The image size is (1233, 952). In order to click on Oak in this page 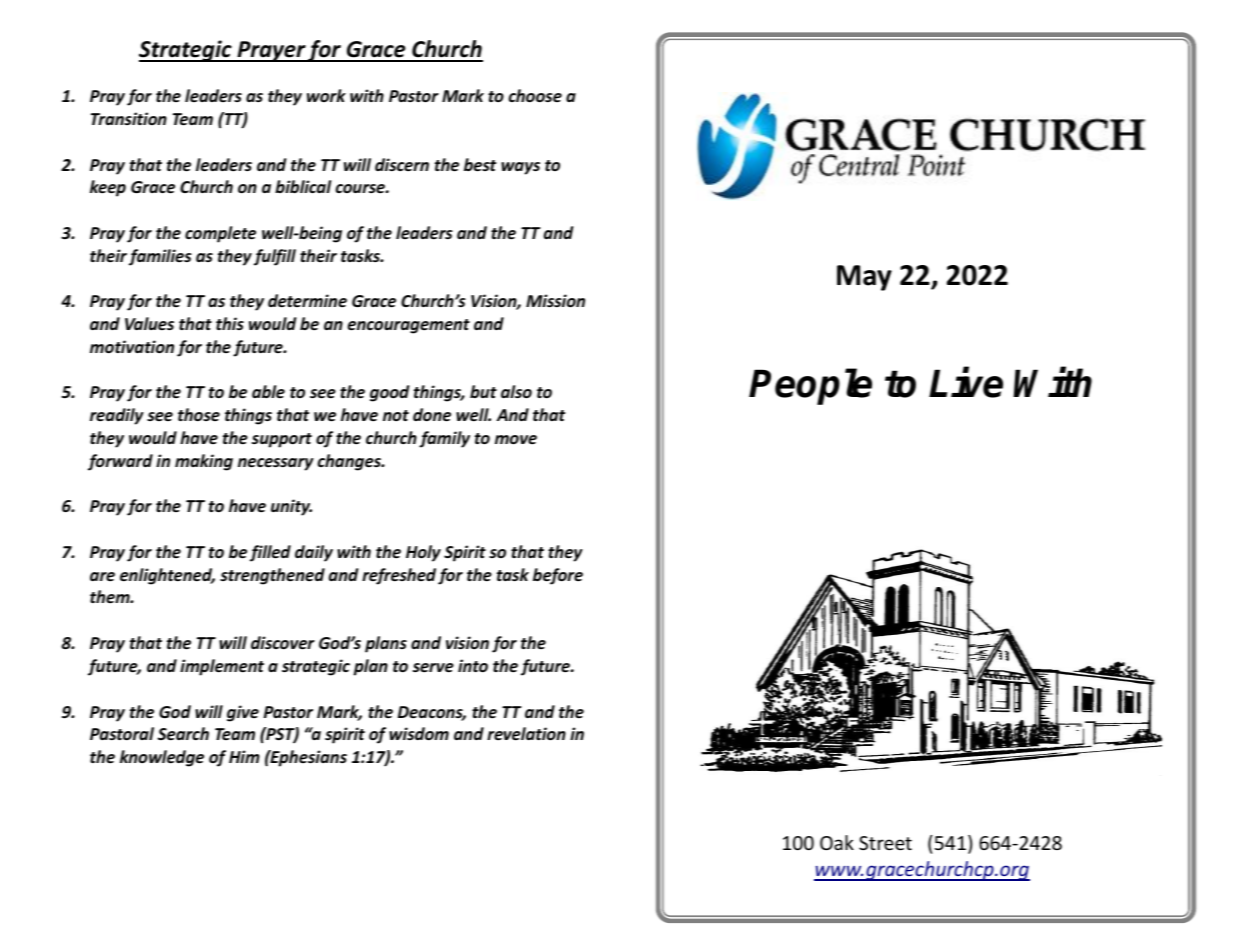, I will do `click(837, 842)`.
